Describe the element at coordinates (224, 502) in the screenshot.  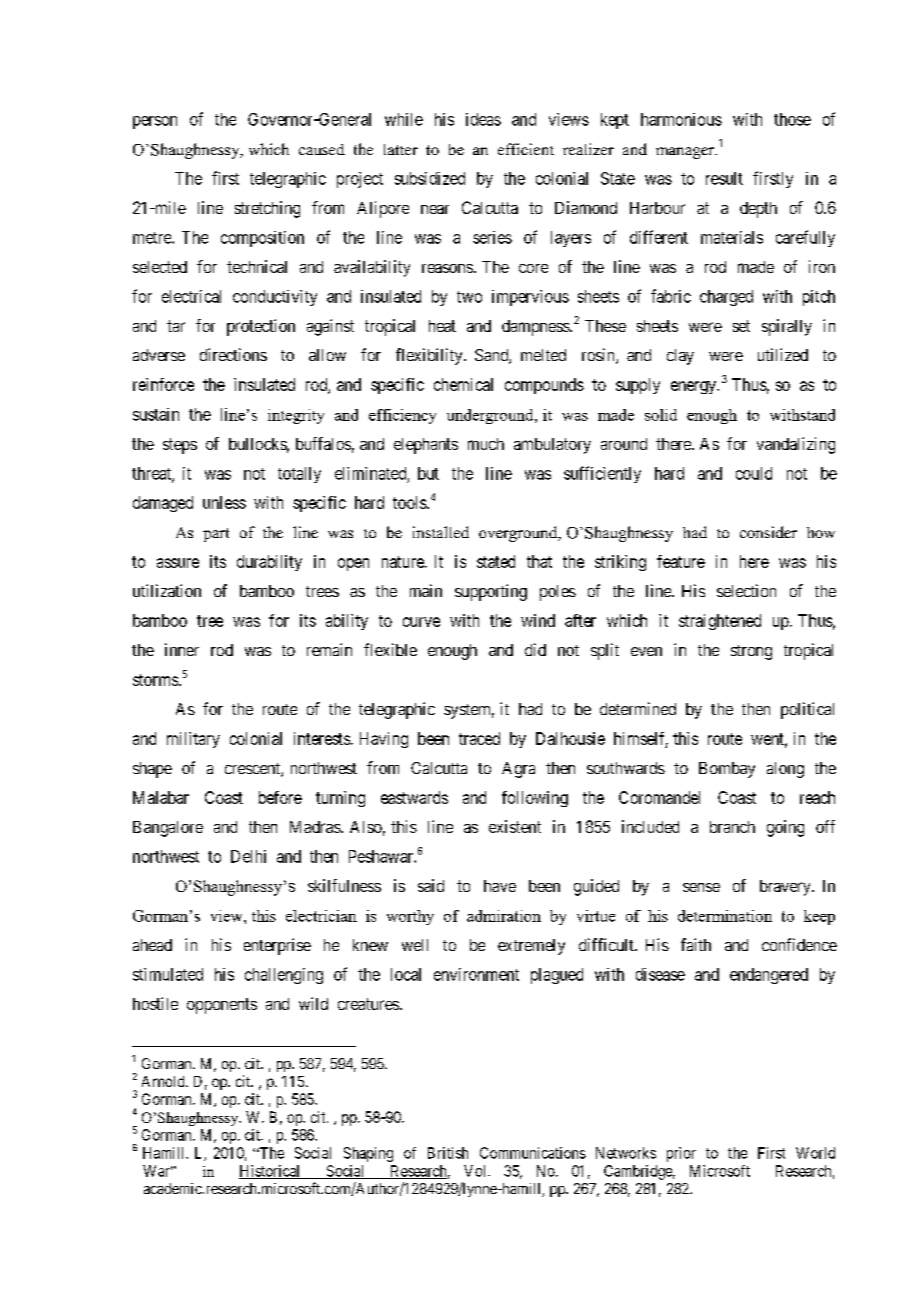
I see `unless` at that location.
